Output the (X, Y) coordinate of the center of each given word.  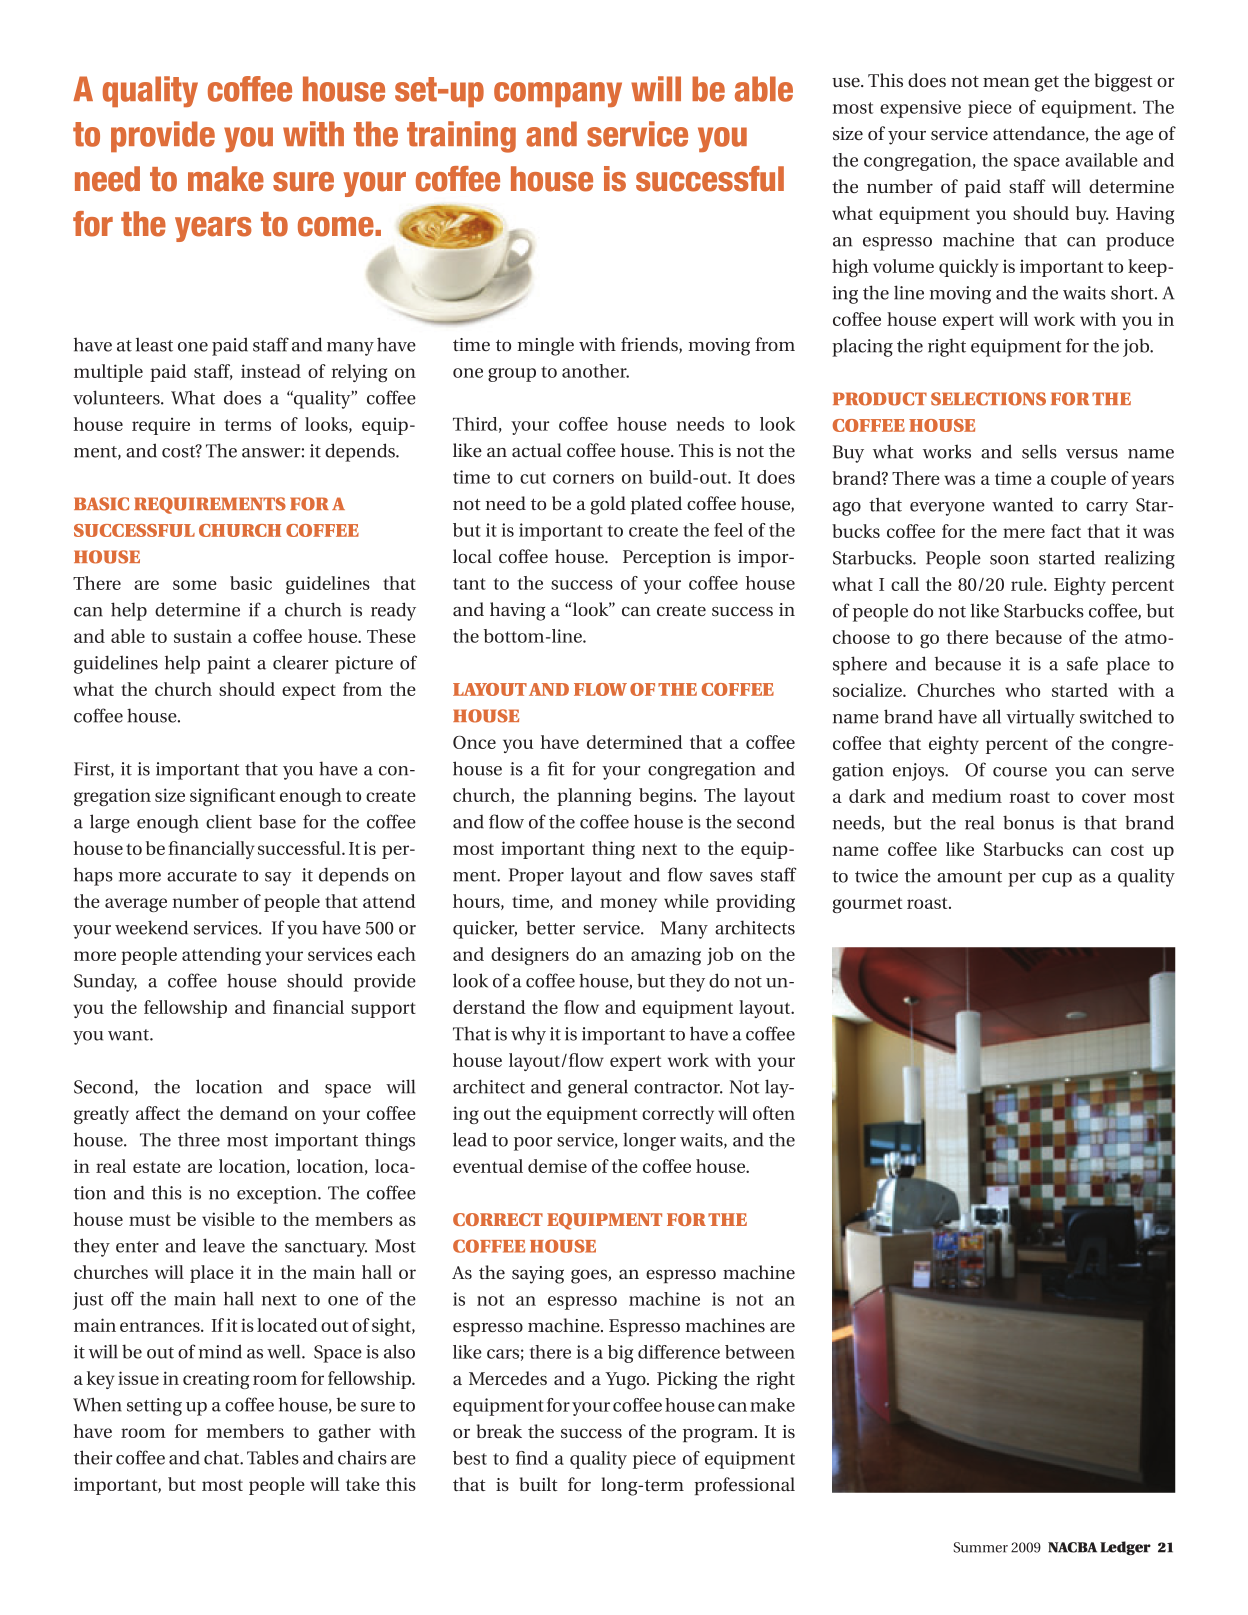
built (539, 1484)
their (93, 1457)
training (461, 137)
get (1047, 84)
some (195, 585)
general (598, 1088)
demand (254, 1113)
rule (1028, 584)
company (558, 94)
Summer (981, 1547)
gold (608, 505)
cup (1057, 880)
